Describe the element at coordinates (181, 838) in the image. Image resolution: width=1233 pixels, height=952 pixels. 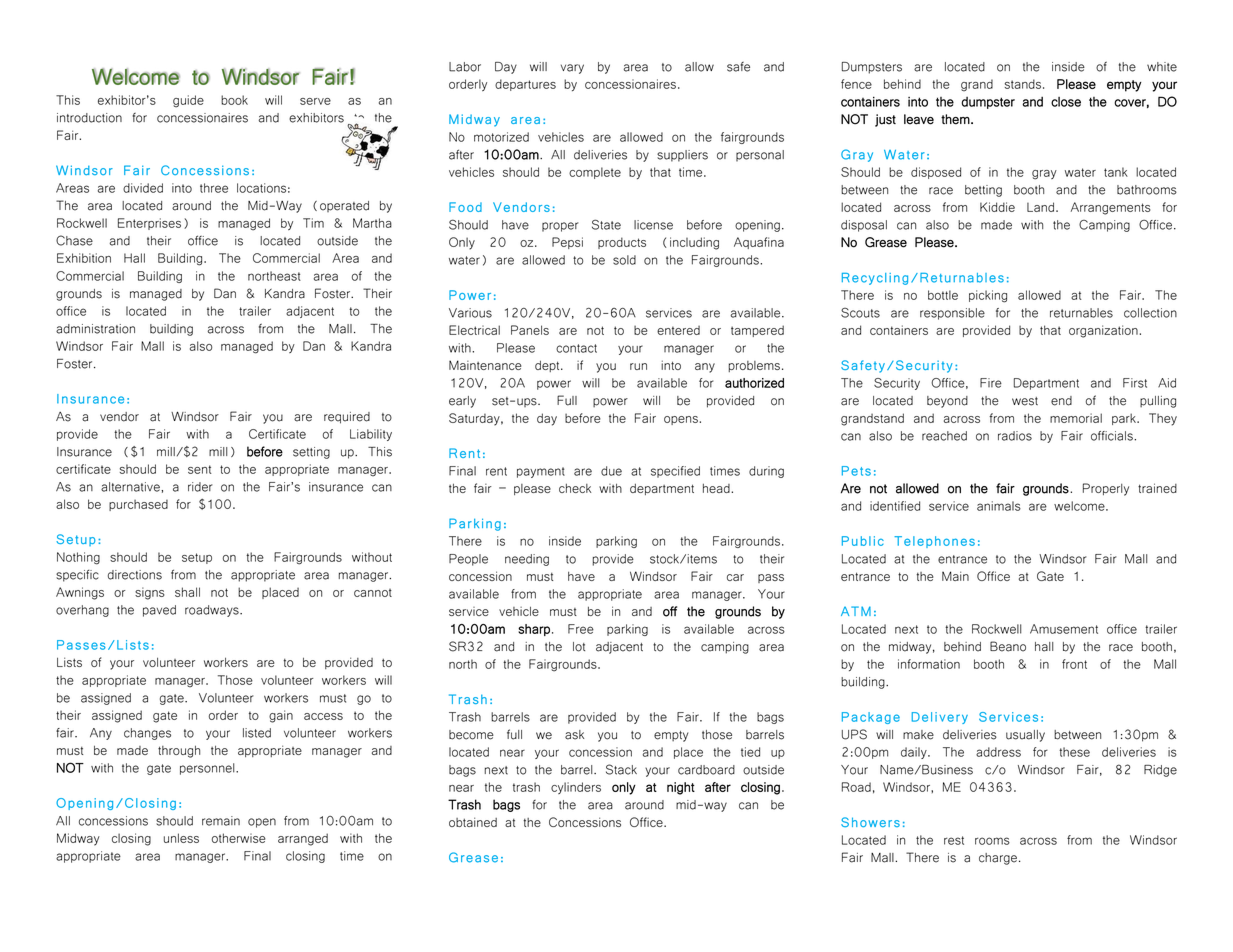
I see `unless` at that location.
